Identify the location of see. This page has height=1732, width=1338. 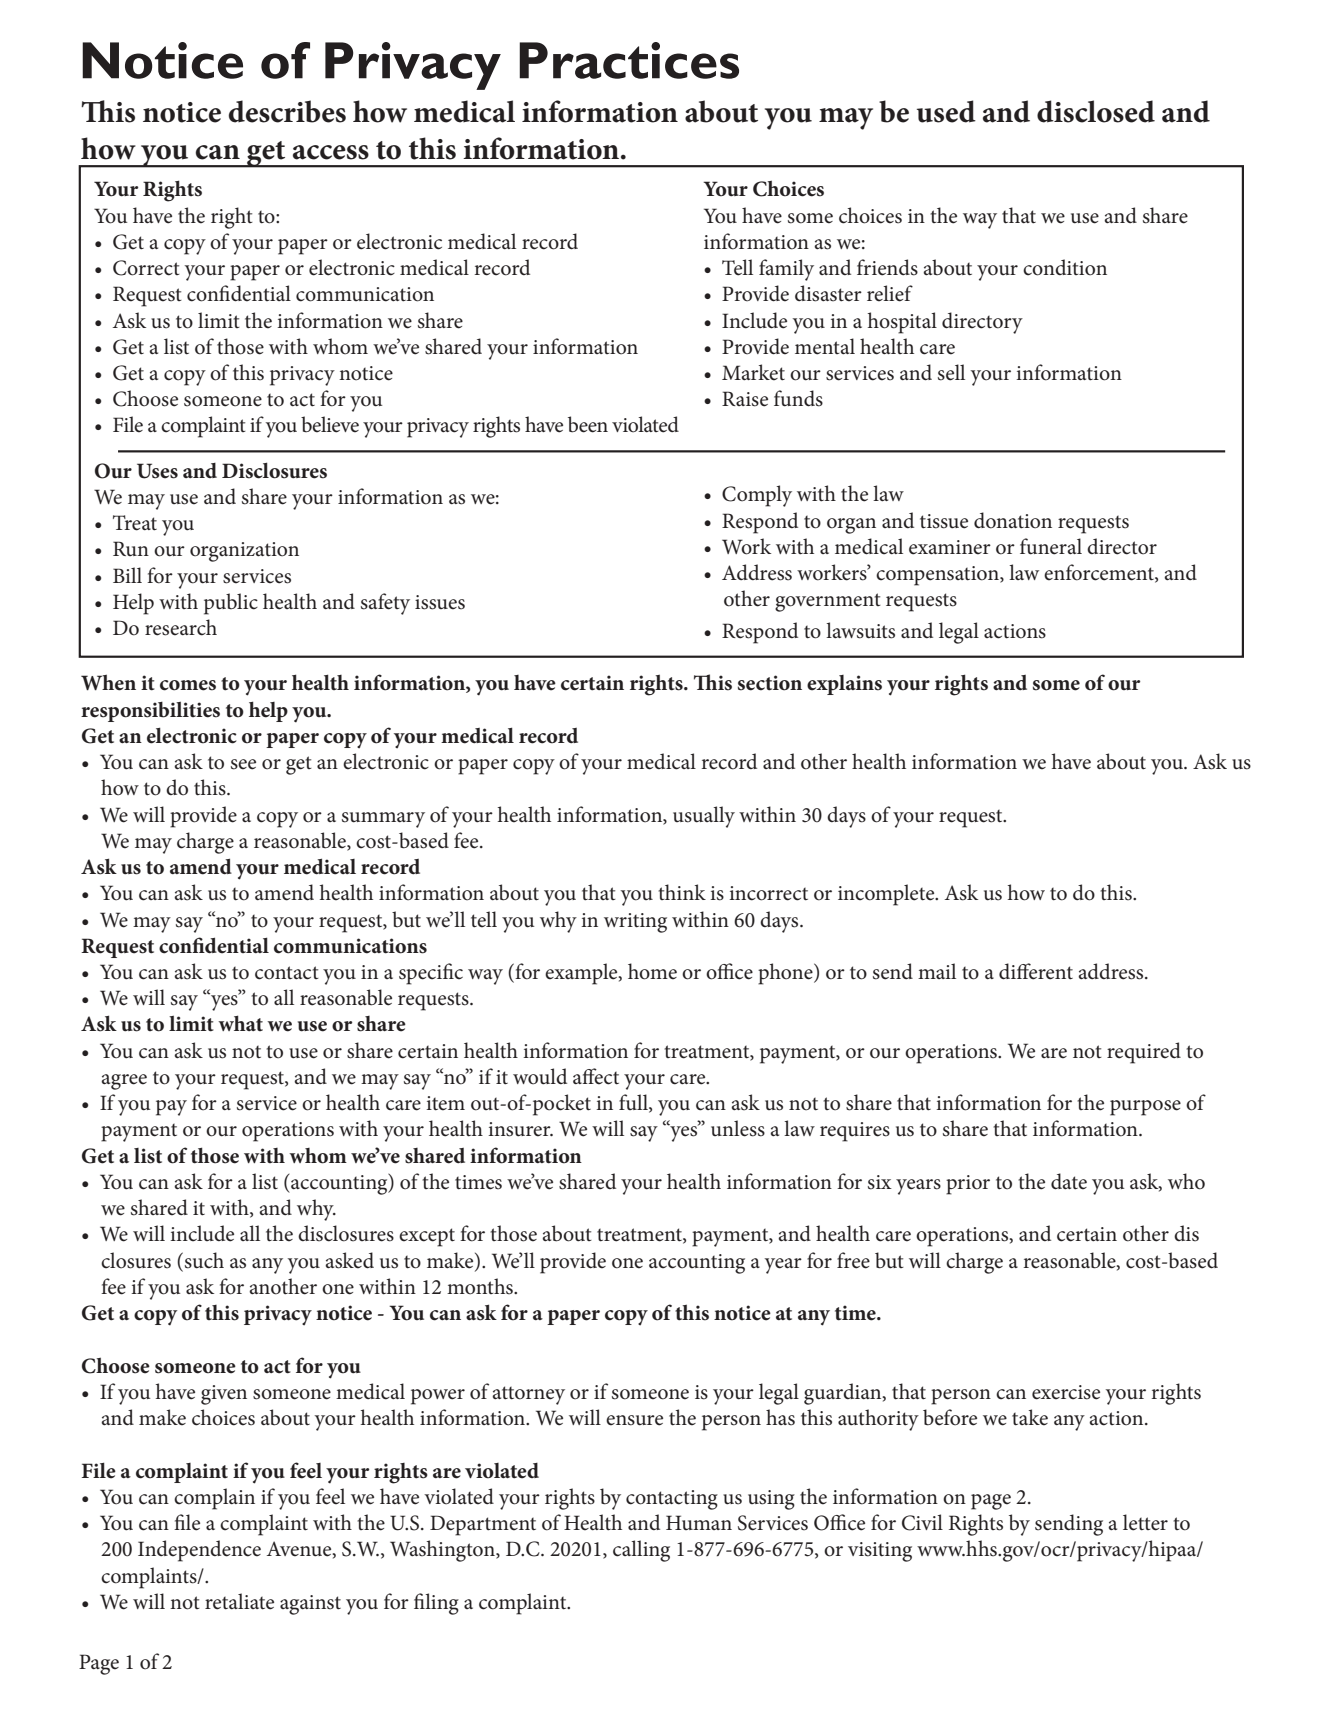
(243, 764).
